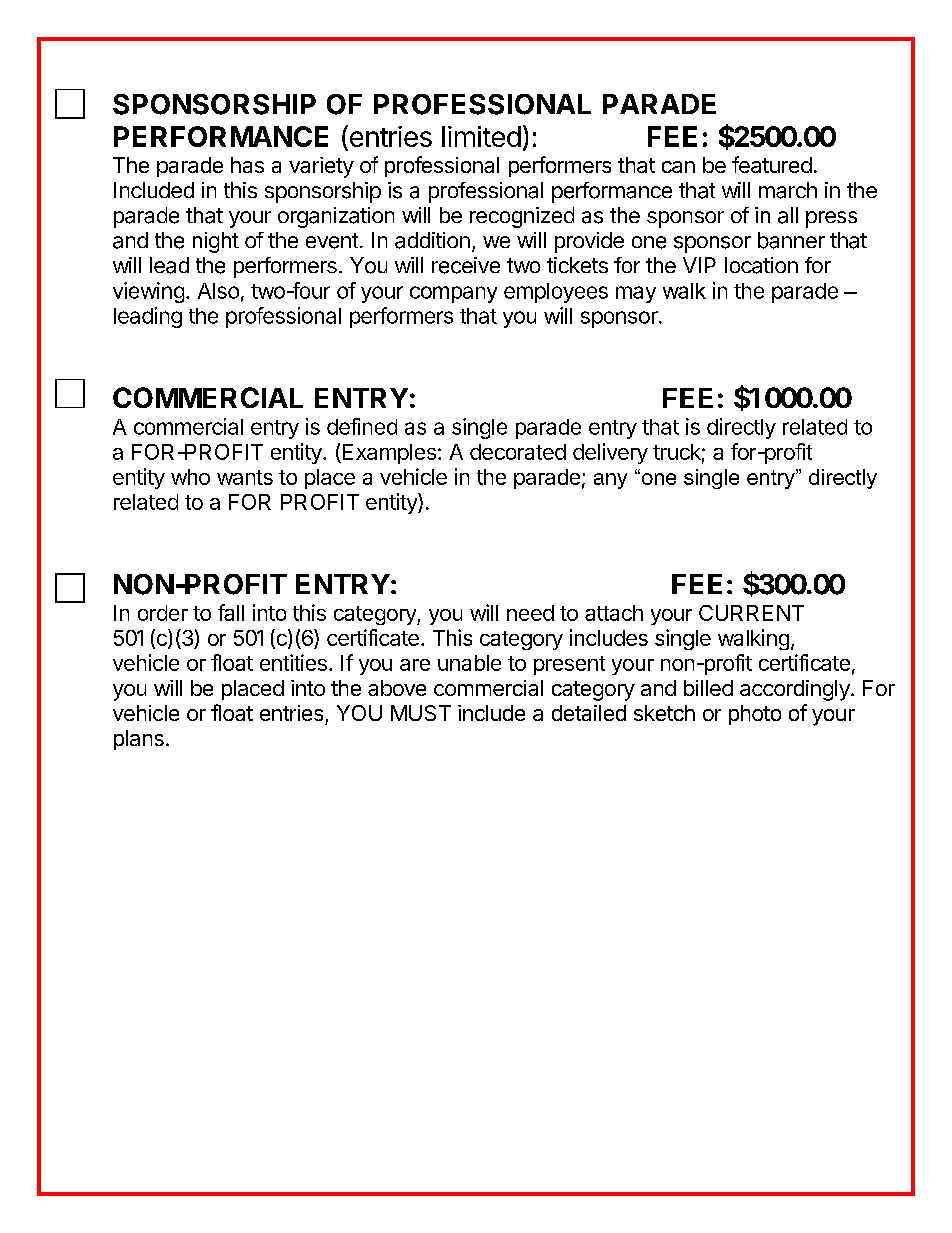 Image resolution: width=952 pixels, height=1233 pixels. What do you see at coordinates (518, 452) in the document?
I see `decorated` at bounding box center [518, 452].
